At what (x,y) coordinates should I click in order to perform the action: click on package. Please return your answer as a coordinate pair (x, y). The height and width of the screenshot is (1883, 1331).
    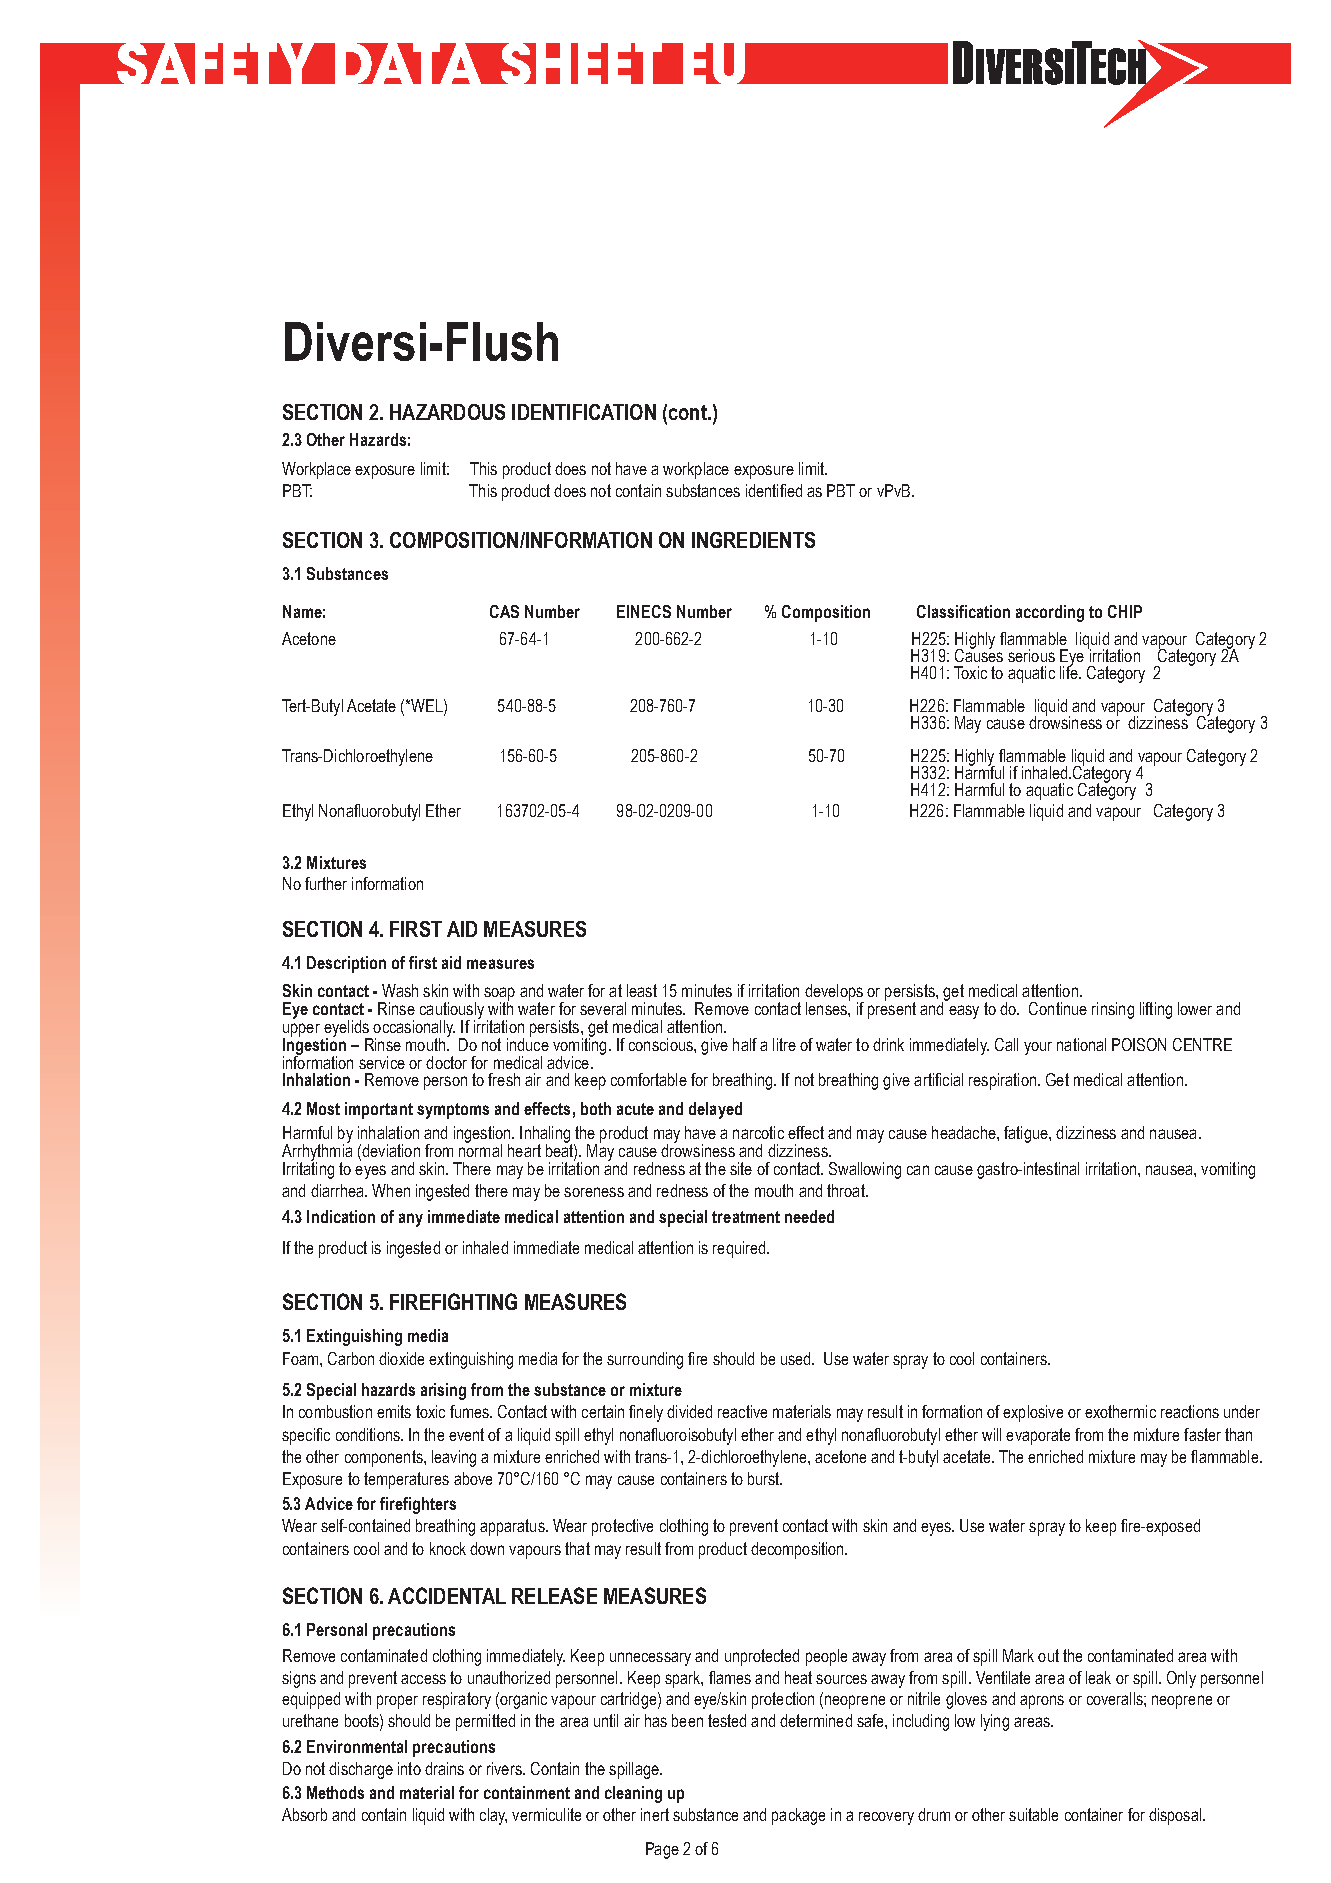
    Looking at the image, I should click on (798, 1816).
